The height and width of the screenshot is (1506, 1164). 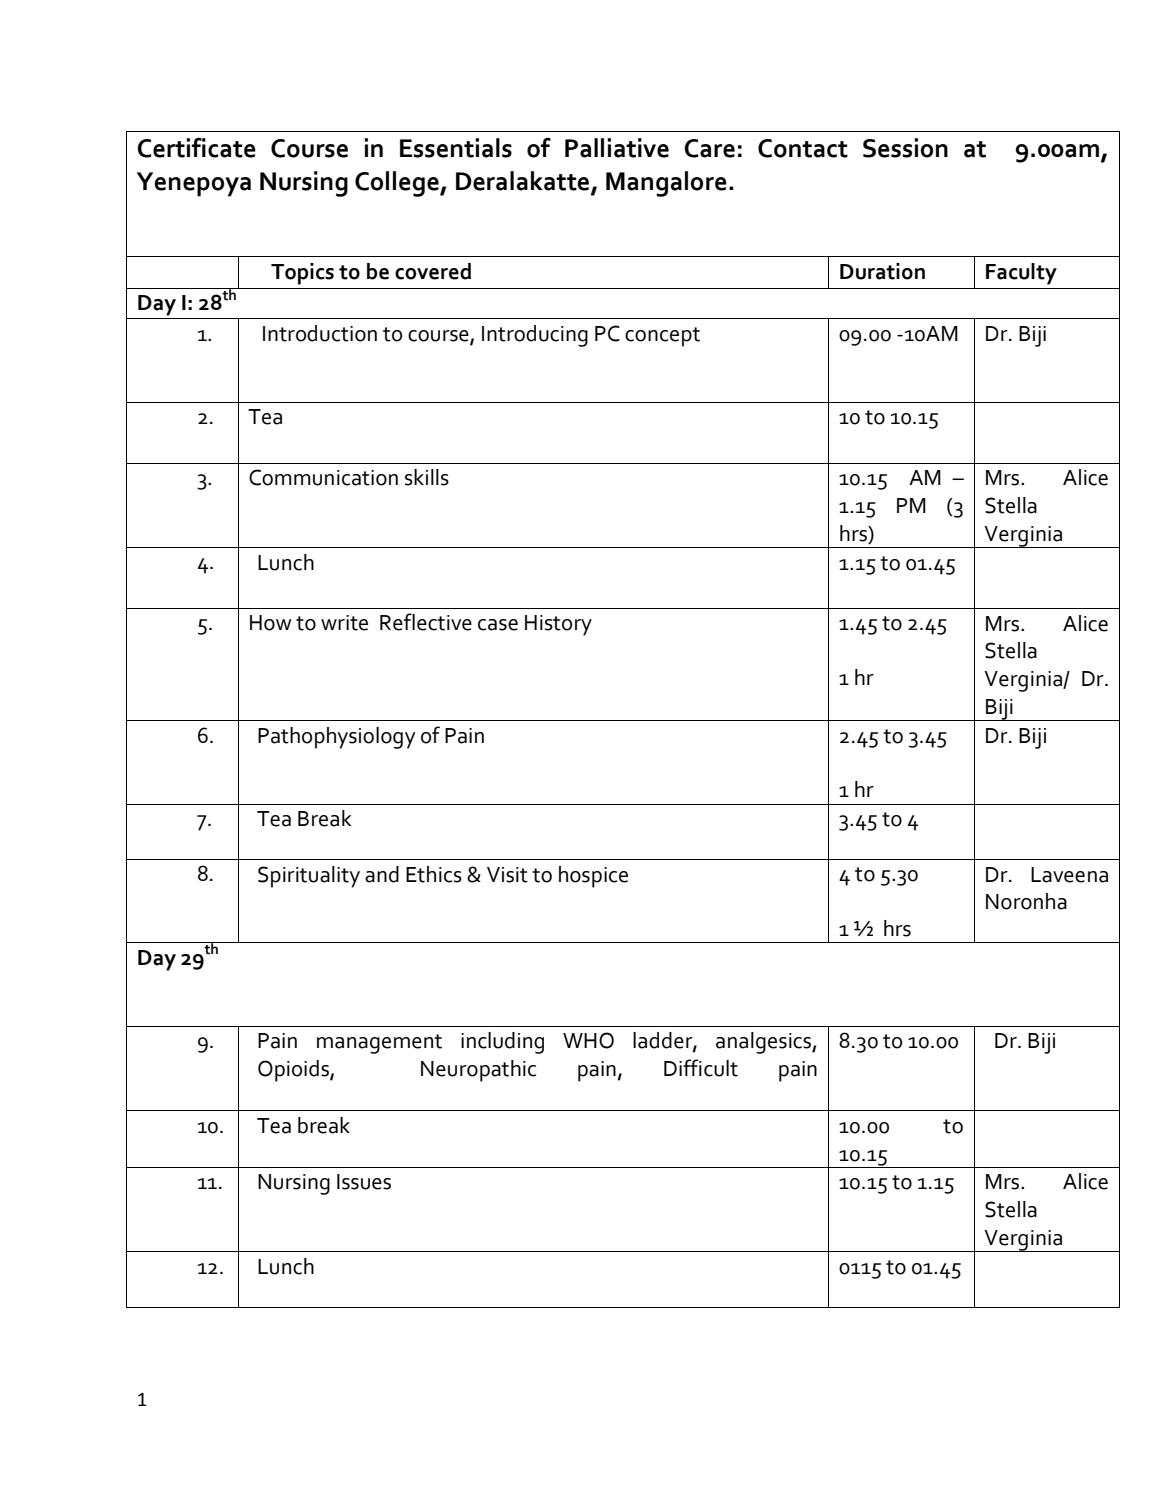 What do you see at coordinates (271, 623) in the screenshot?
I see `How` at bounding box center [271, 623].
